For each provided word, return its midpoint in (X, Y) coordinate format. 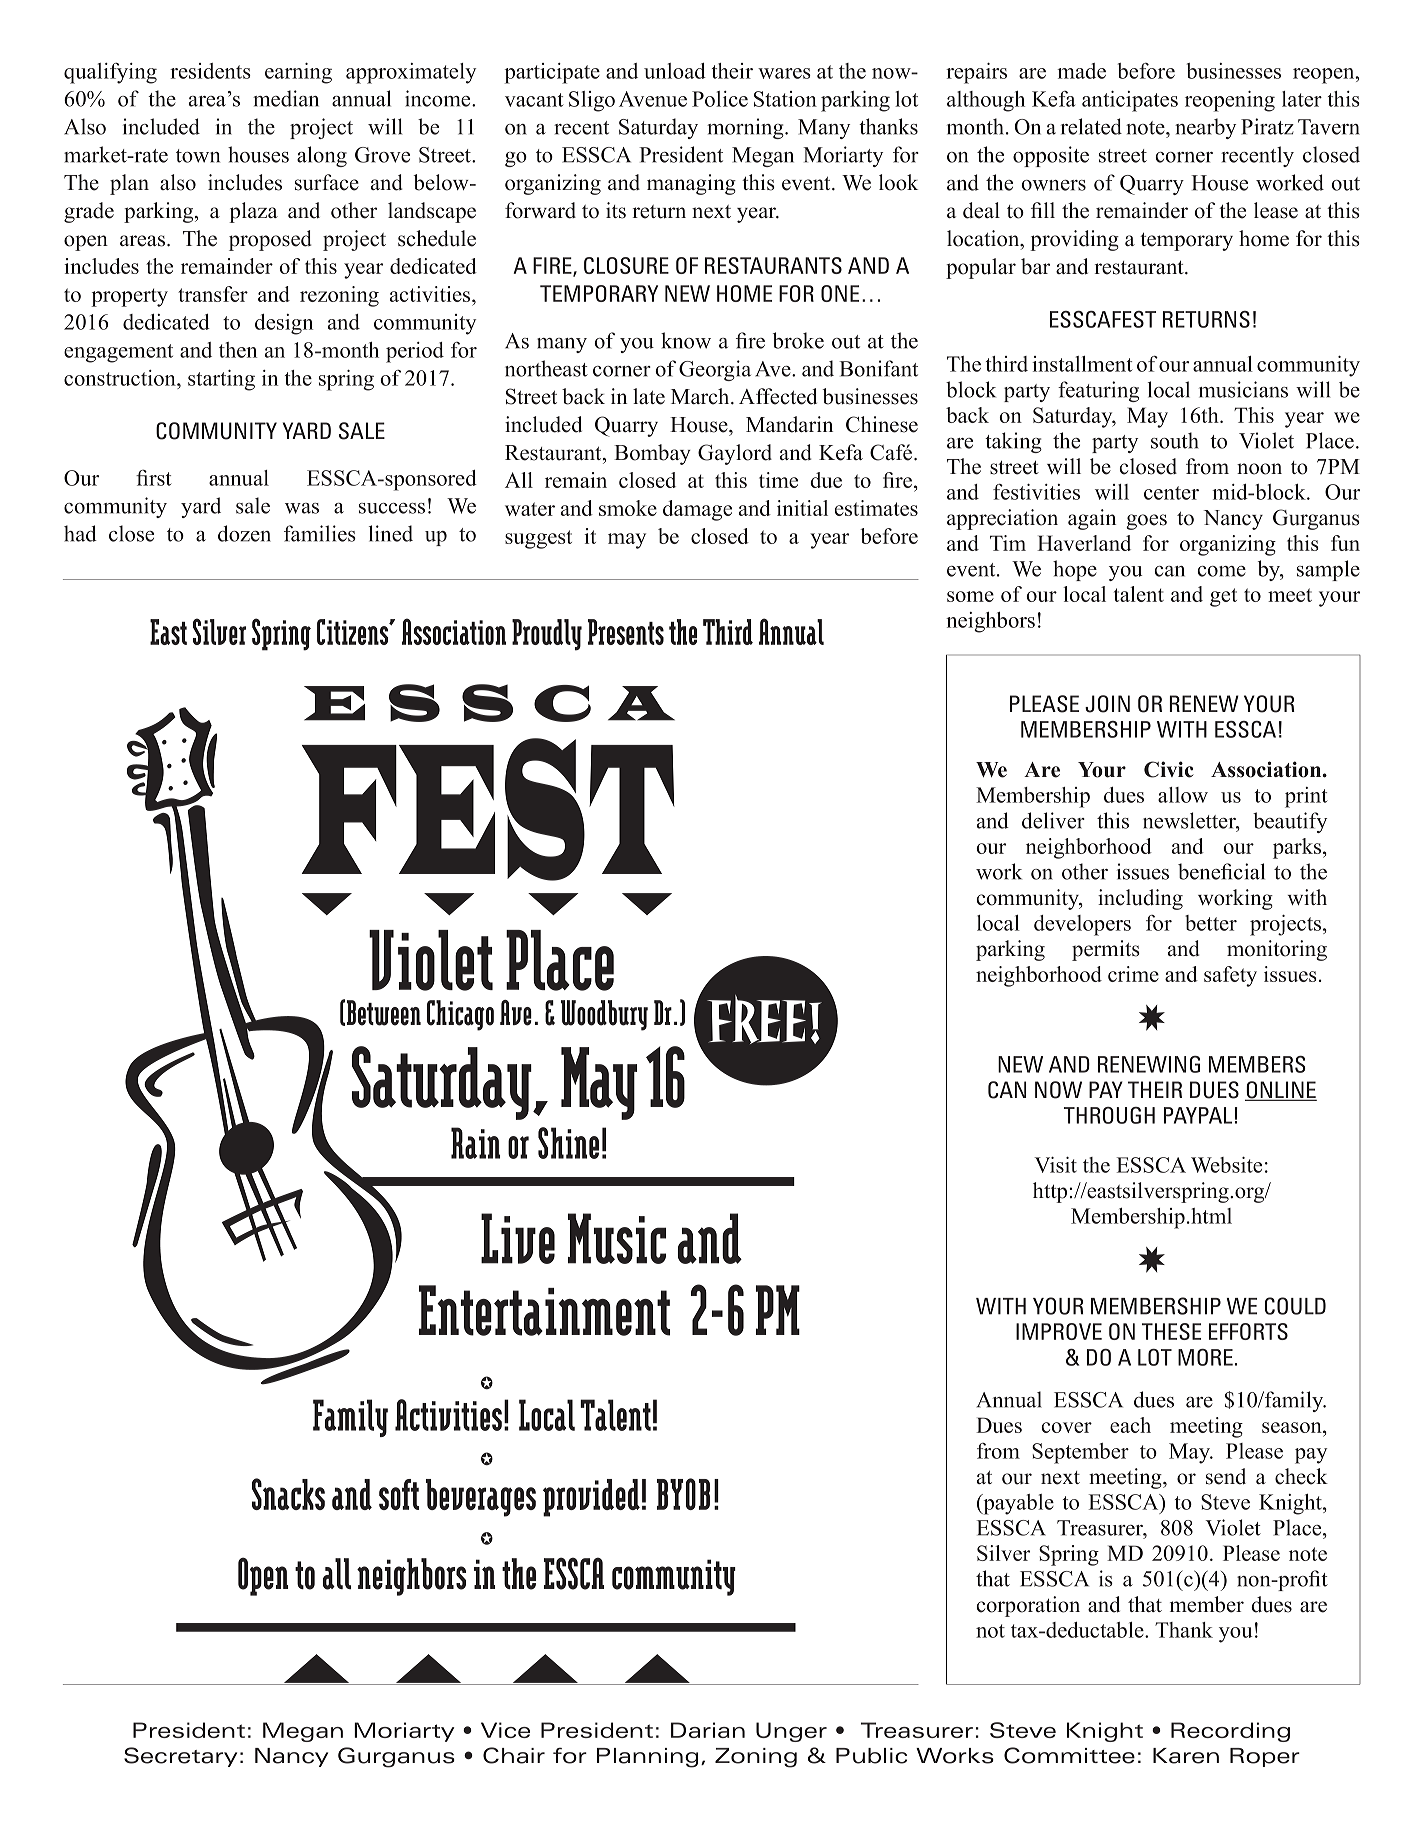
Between (384, 1013)
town (198, 156)
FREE (756, 1019)
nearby (1205, 128)
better (1211, 923)
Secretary (180, 1757)
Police (720, 99)
